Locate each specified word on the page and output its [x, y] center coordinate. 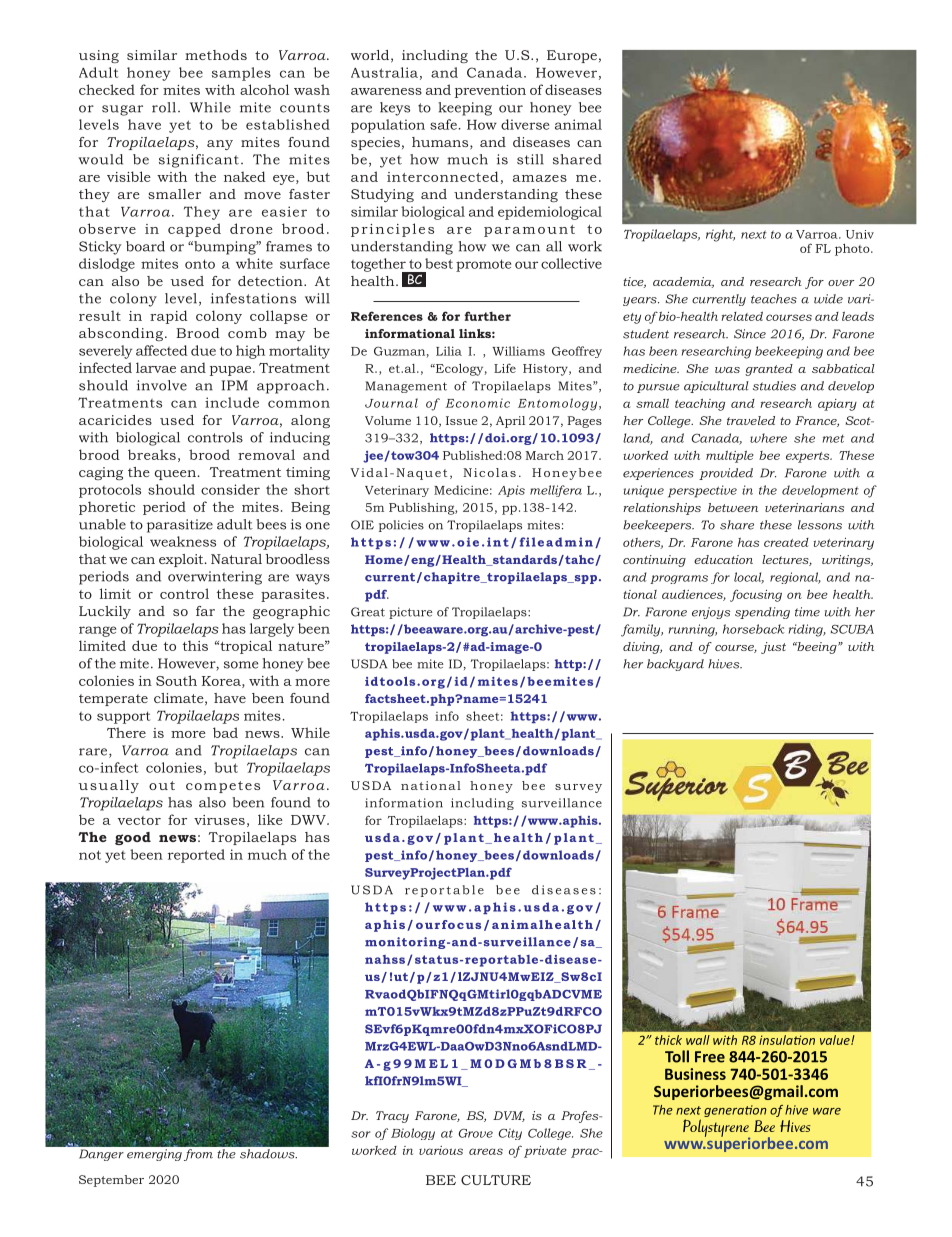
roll [164, 107]
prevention [490, 91]
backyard [675, 665]
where [768, 438]
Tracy [392, 1117]
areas [486, 1151]
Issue [461, 420]
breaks [152, 454]
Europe [572, 56]
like [270, 819]
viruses [219, 820]
